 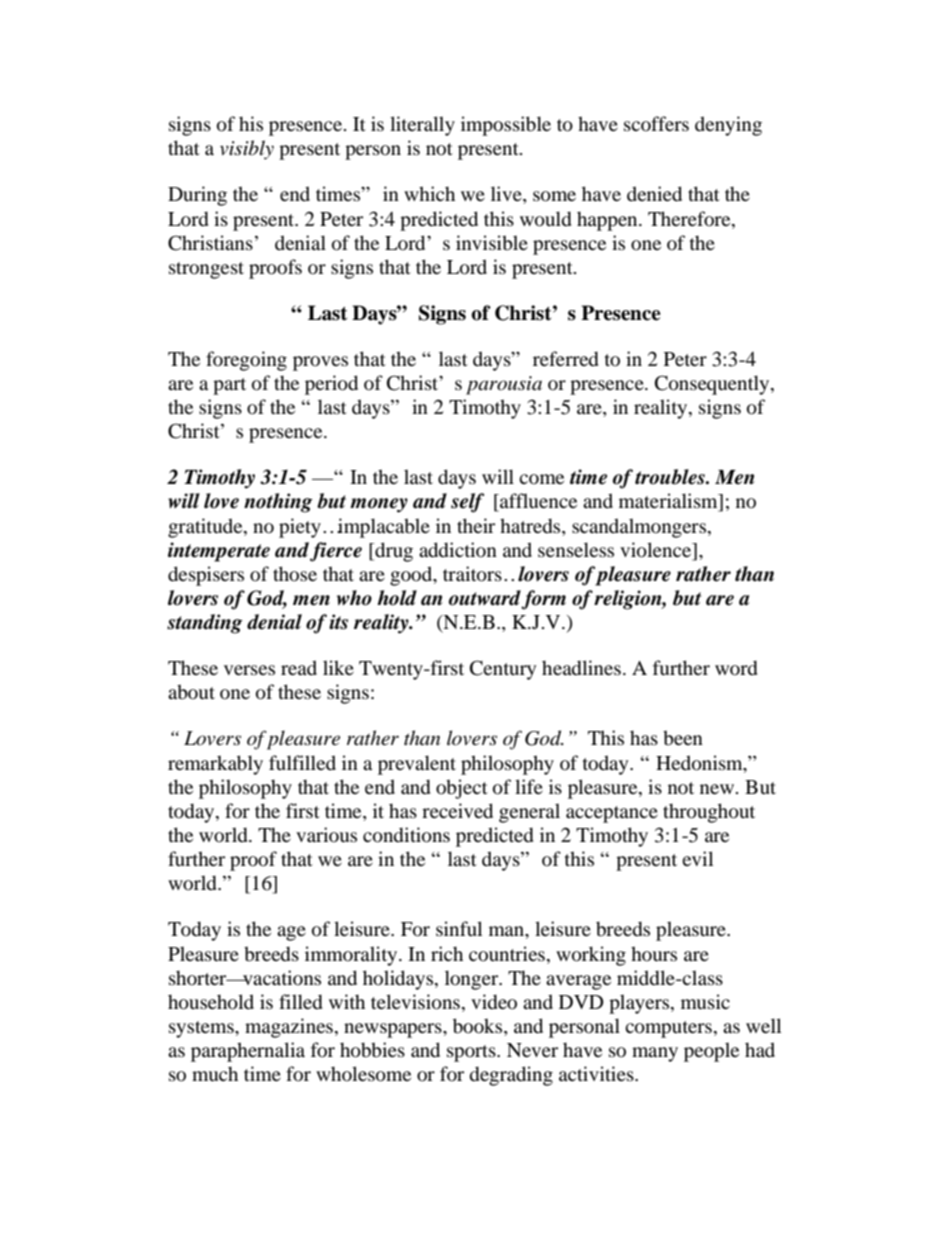 I want to click on impossible, so click(x=506, y=126).
